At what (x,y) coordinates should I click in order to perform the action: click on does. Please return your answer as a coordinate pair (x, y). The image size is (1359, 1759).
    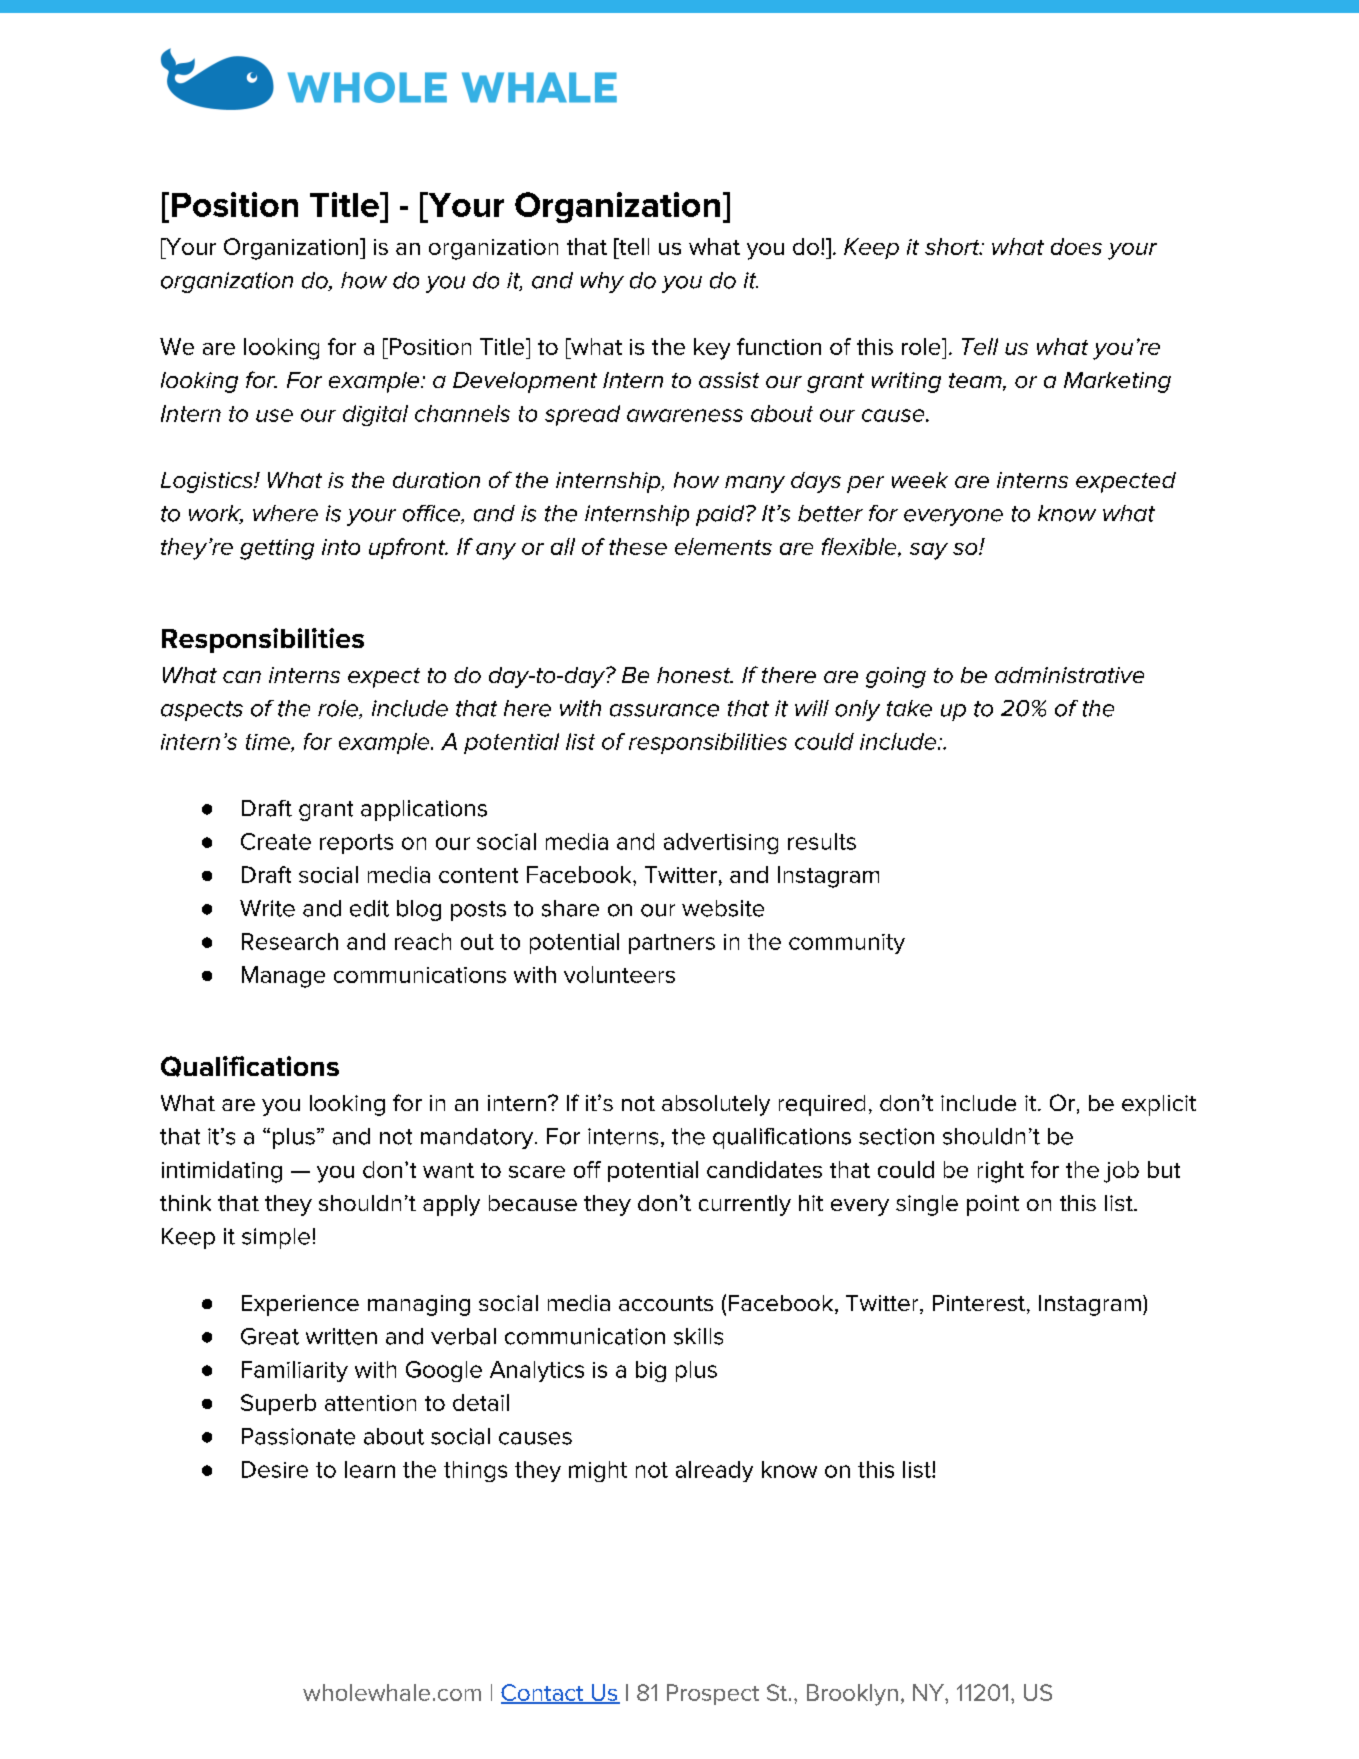
    Looking at the image, I should click on (1076, 246).
